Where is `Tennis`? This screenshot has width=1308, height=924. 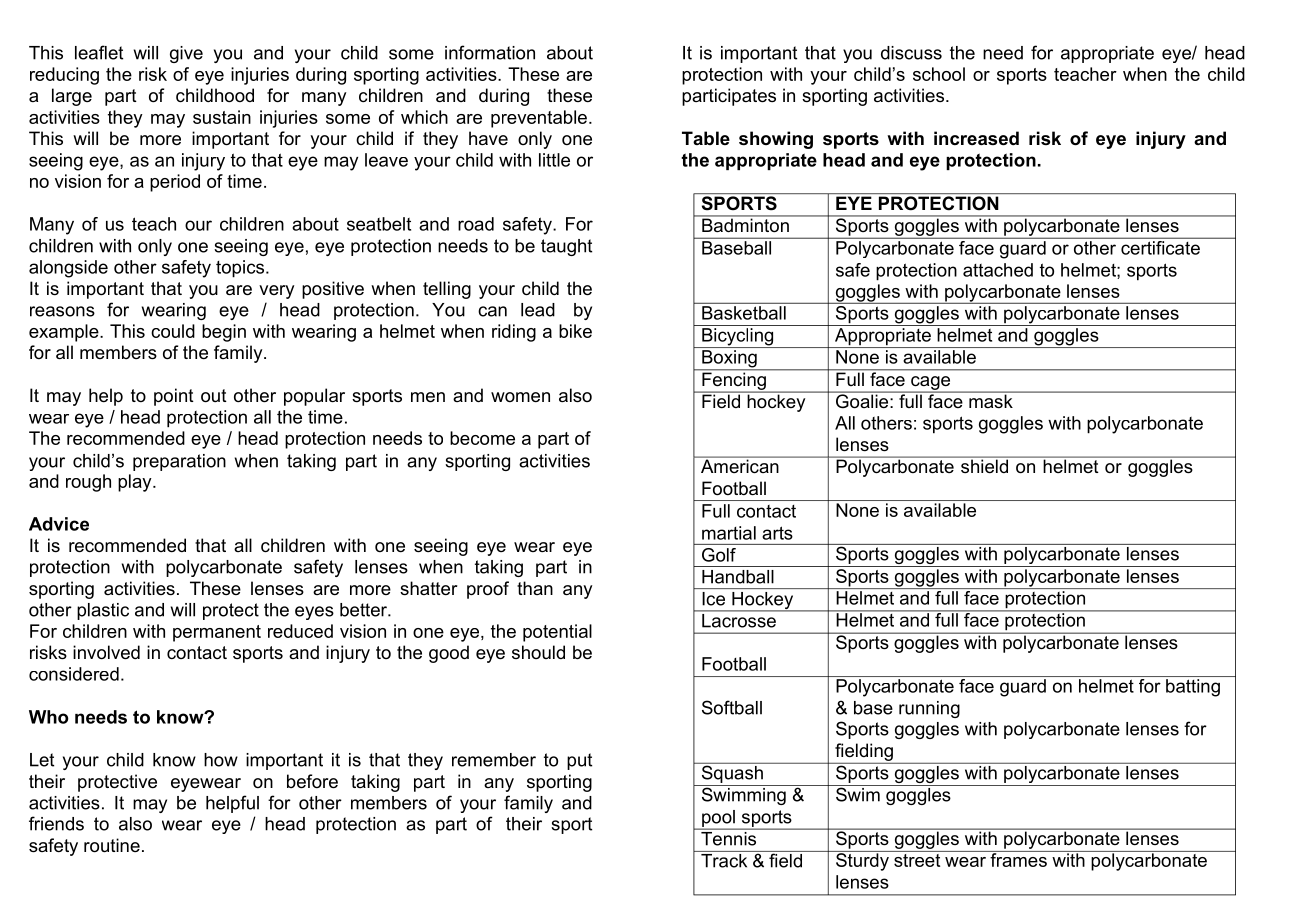 Tennis is located at coordinates (729, 837).
